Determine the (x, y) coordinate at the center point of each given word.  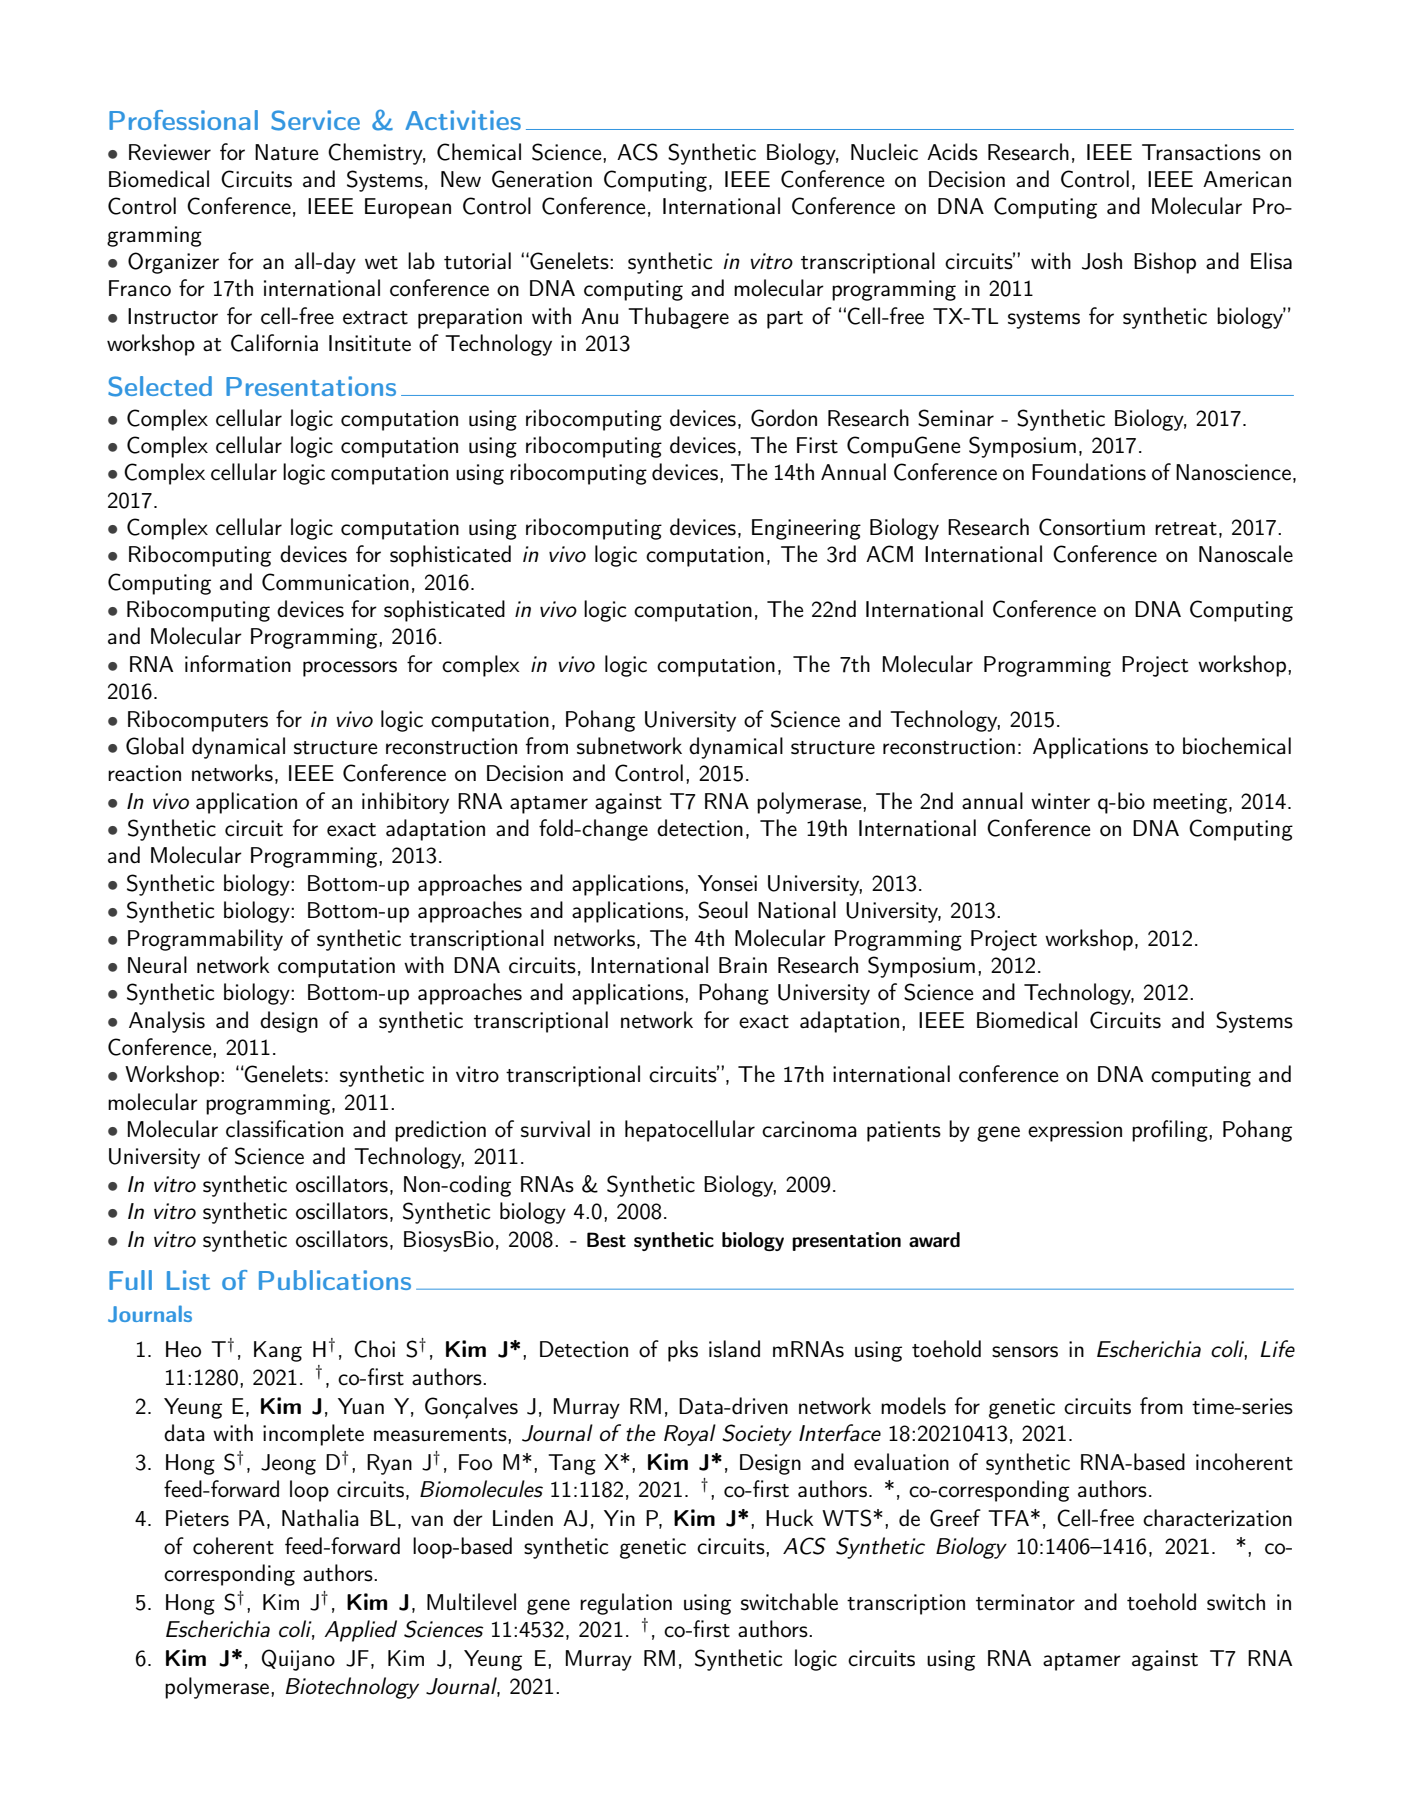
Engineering (806, 529)
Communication (335, 582)
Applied (360, 1631)
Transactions (1201, 152)
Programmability (205, 940)
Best (606, 1239)
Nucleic (884, 152)
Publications (335, 1280)
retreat (1186, 529)
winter (1060, 801)
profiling (1171, 1131)
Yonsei (727, 883)
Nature (287, 152)
